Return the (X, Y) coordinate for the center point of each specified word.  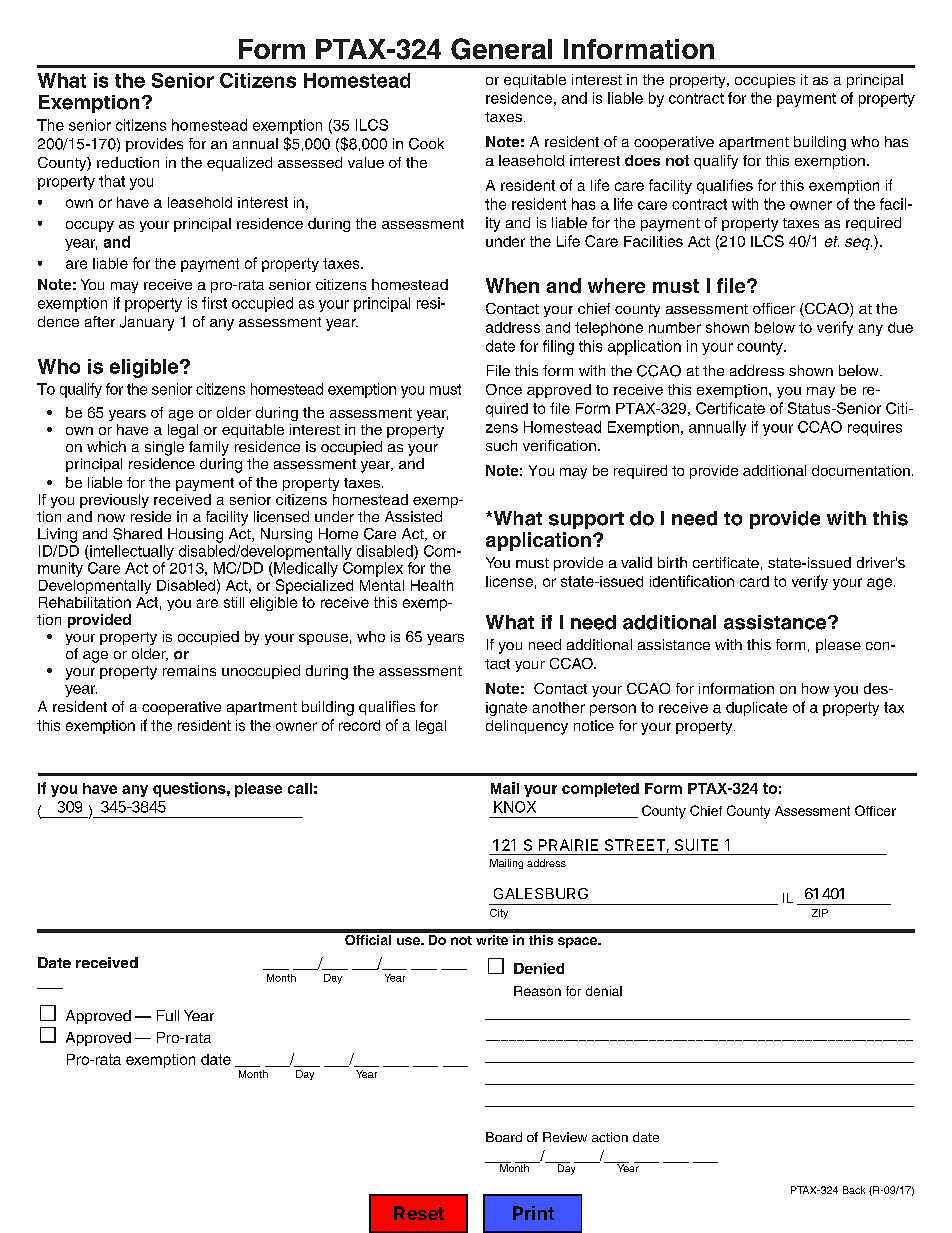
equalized (239, 164)
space (578, 942)
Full (168, 1015)
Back (854, 1190)
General (501, 49)
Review (565, 1137)
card (754, 581)
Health (432, 585)
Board (504, 1137)
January (147, 323)
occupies (765, 81)
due (900, 327)
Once (504, 389)
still (234, 602)
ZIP (820, 913)
